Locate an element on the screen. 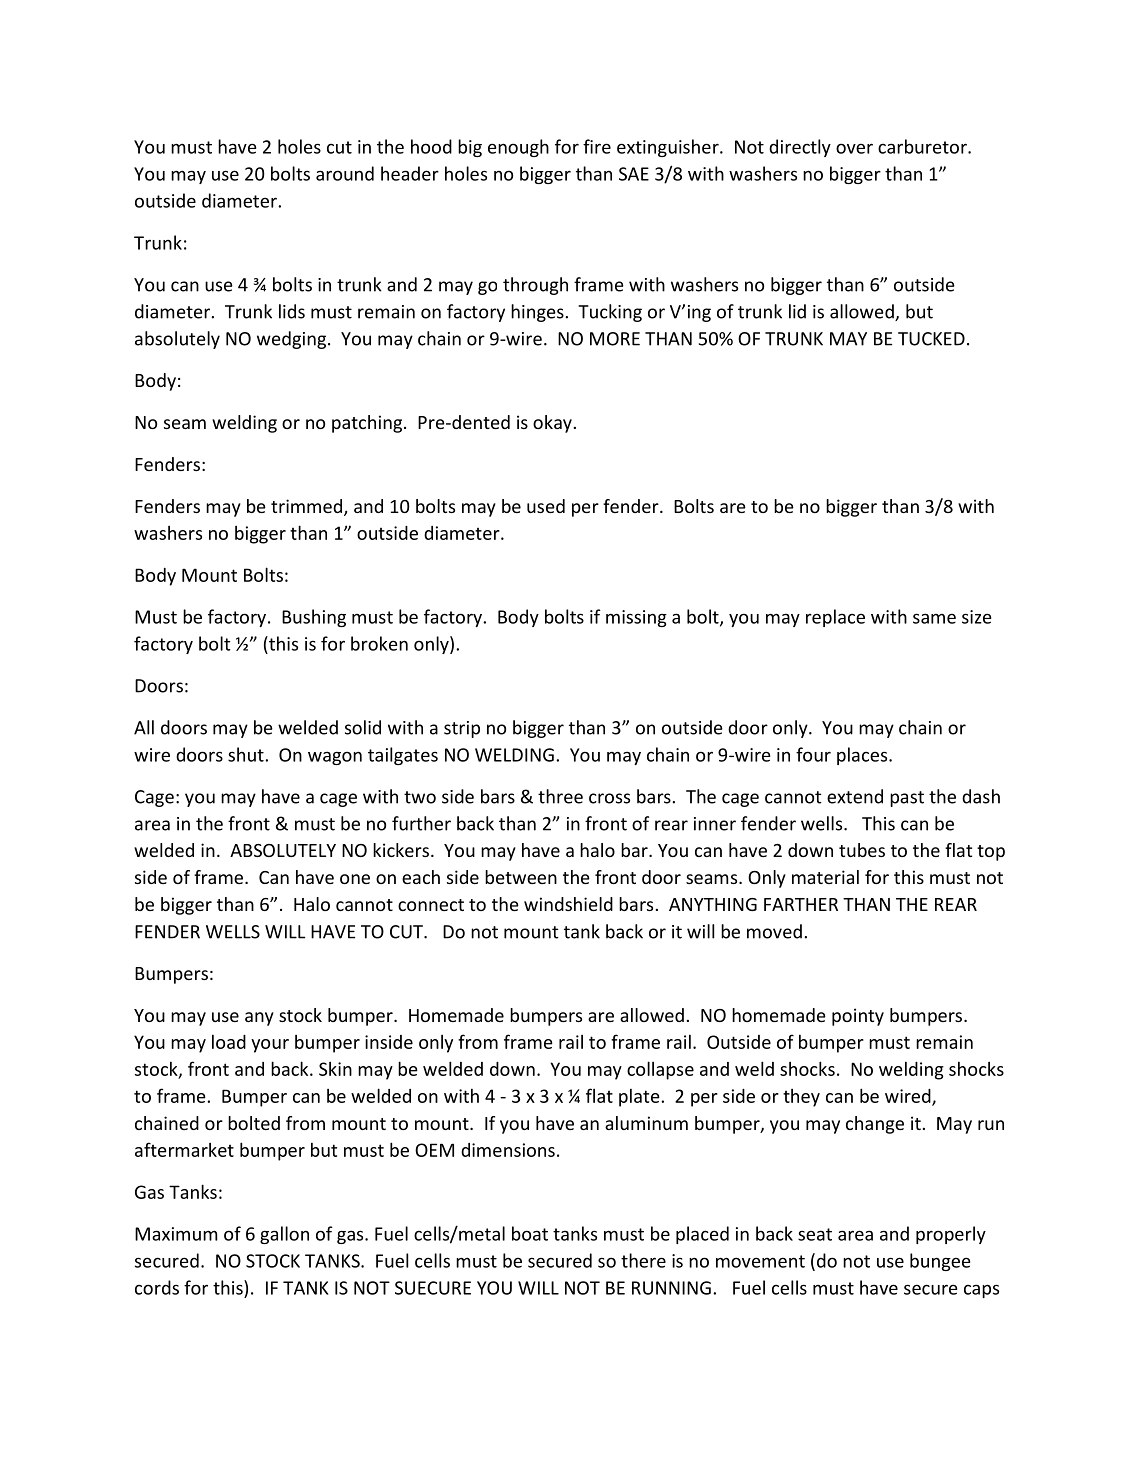  windshield is located at coordinates (568, 904).
